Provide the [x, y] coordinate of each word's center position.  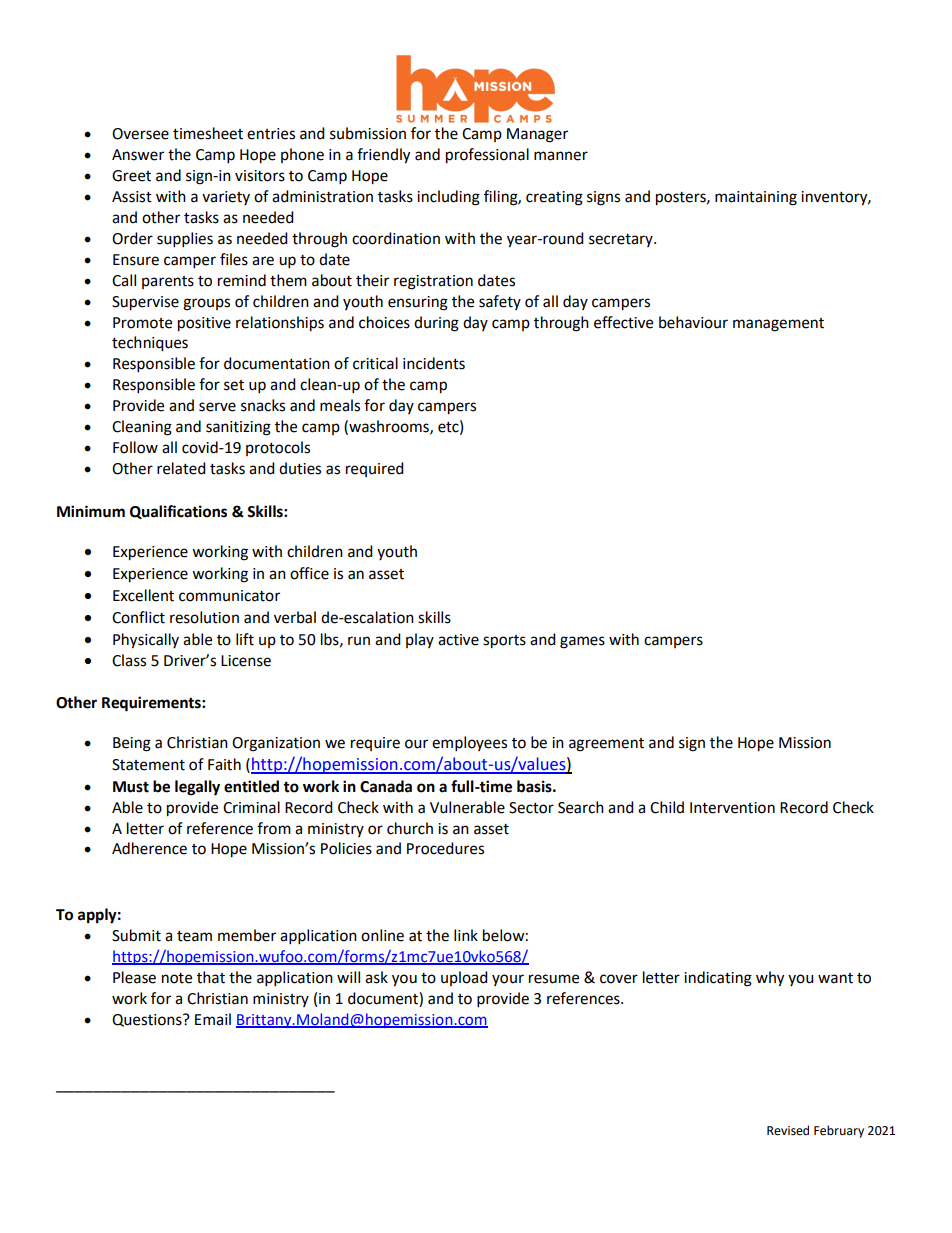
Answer [138, 155]
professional [487, 156]
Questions [148, 1020]
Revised [788, 1130]
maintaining [756, 198]
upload [464, 978]
